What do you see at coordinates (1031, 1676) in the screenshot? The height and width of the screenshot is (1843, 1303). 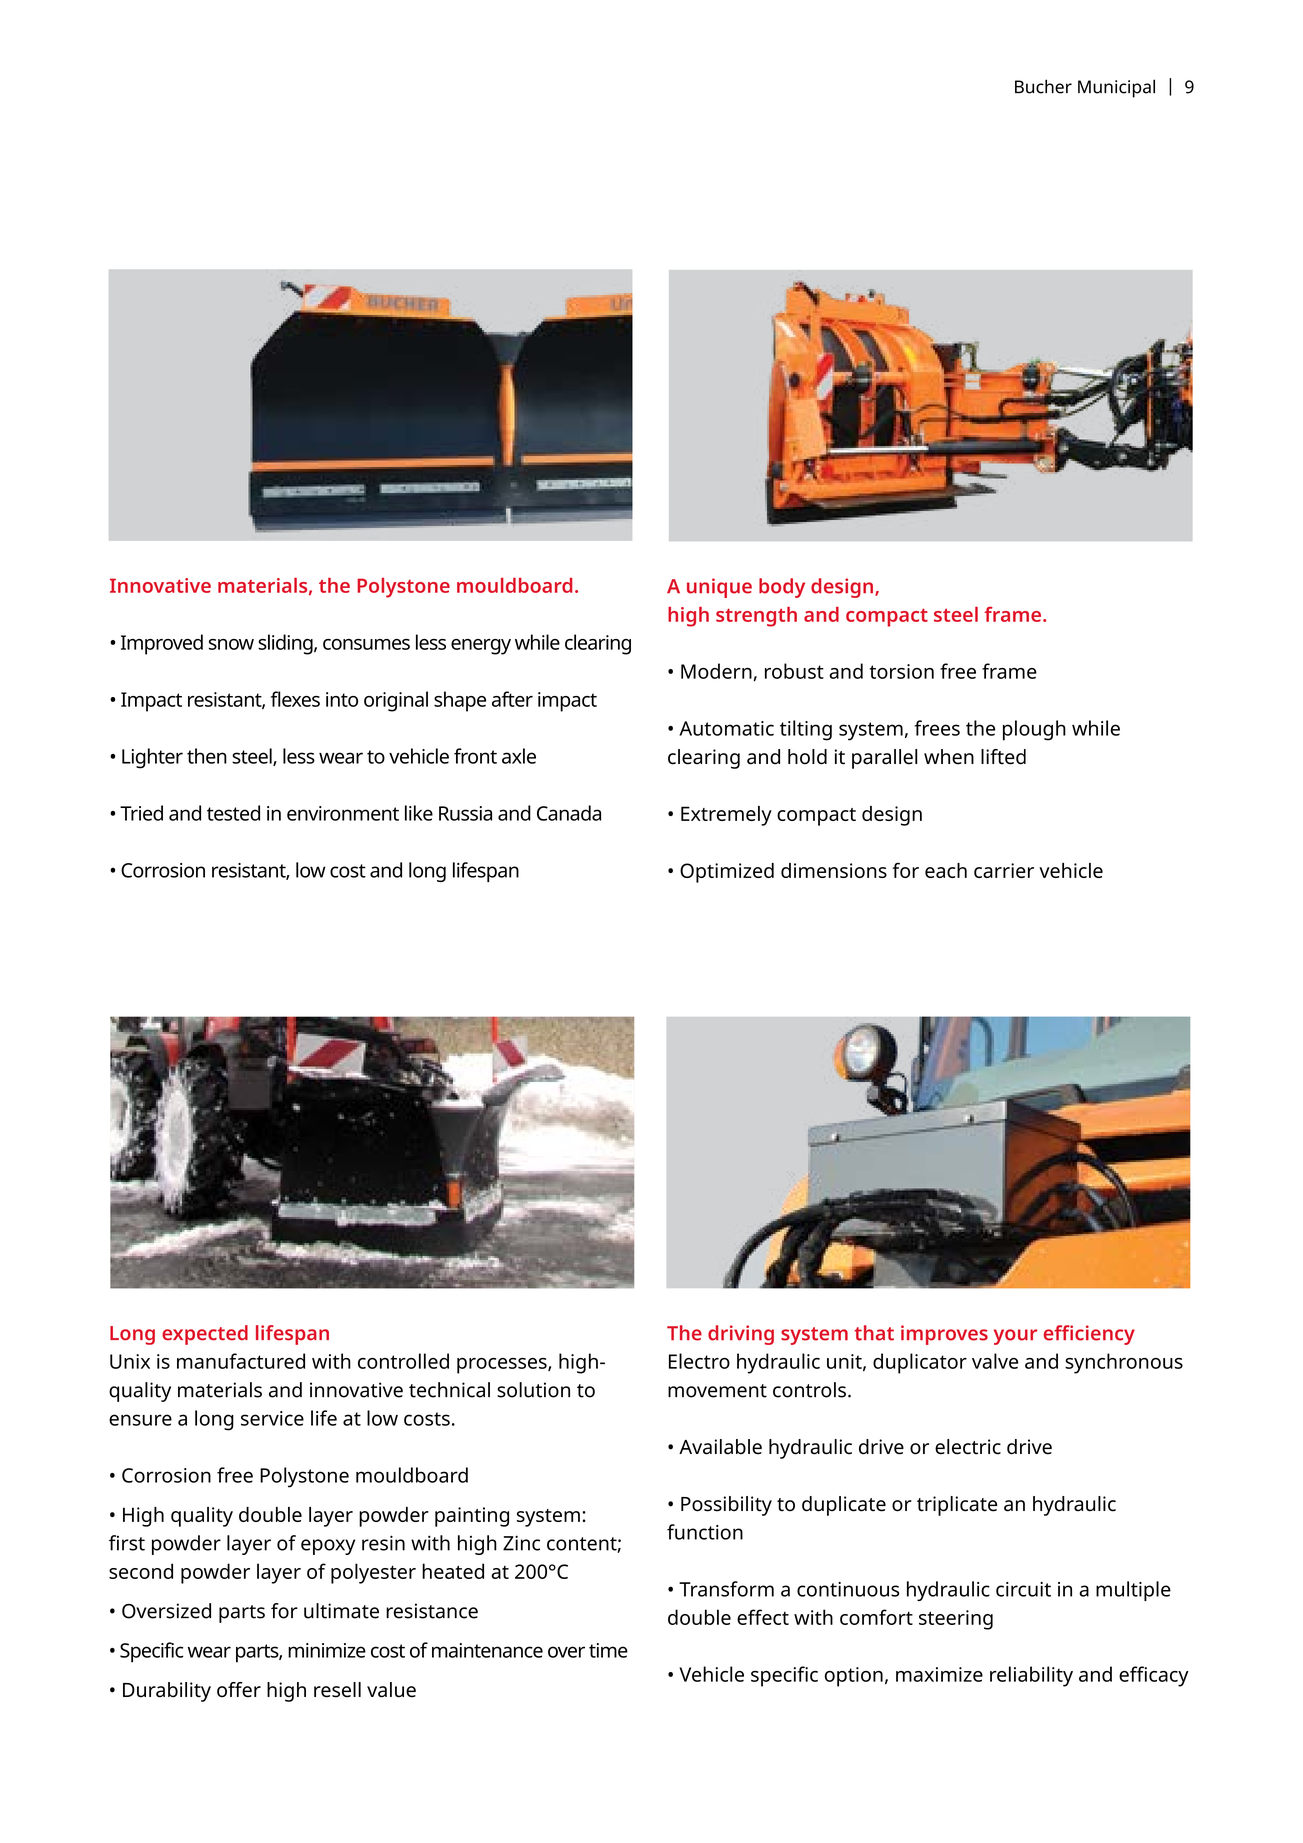 I see `reliability` at bounding box center [1031, 1676].
